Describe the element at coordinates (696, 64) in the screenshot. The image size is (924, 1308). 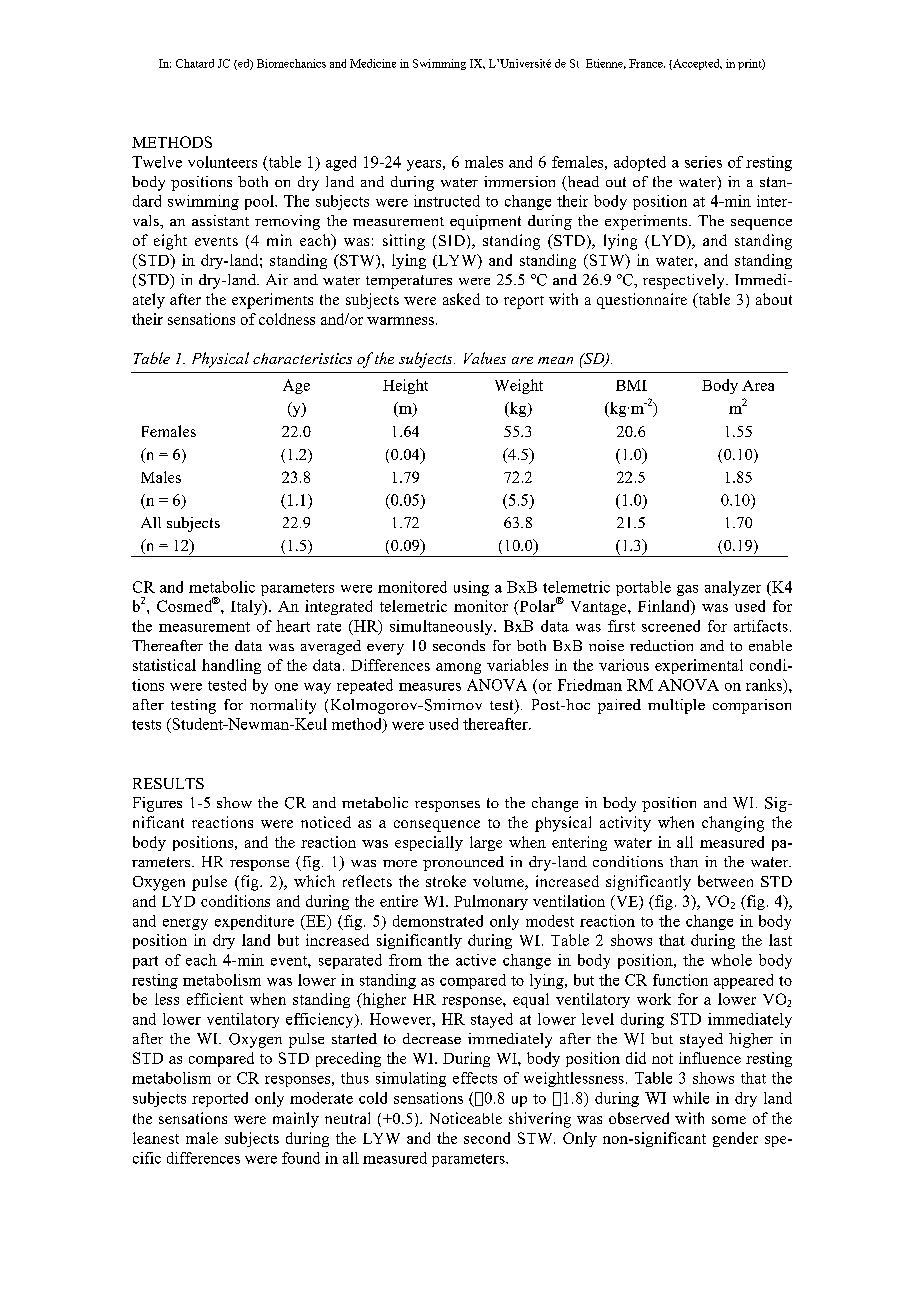
I see `Accepted` at that location.
